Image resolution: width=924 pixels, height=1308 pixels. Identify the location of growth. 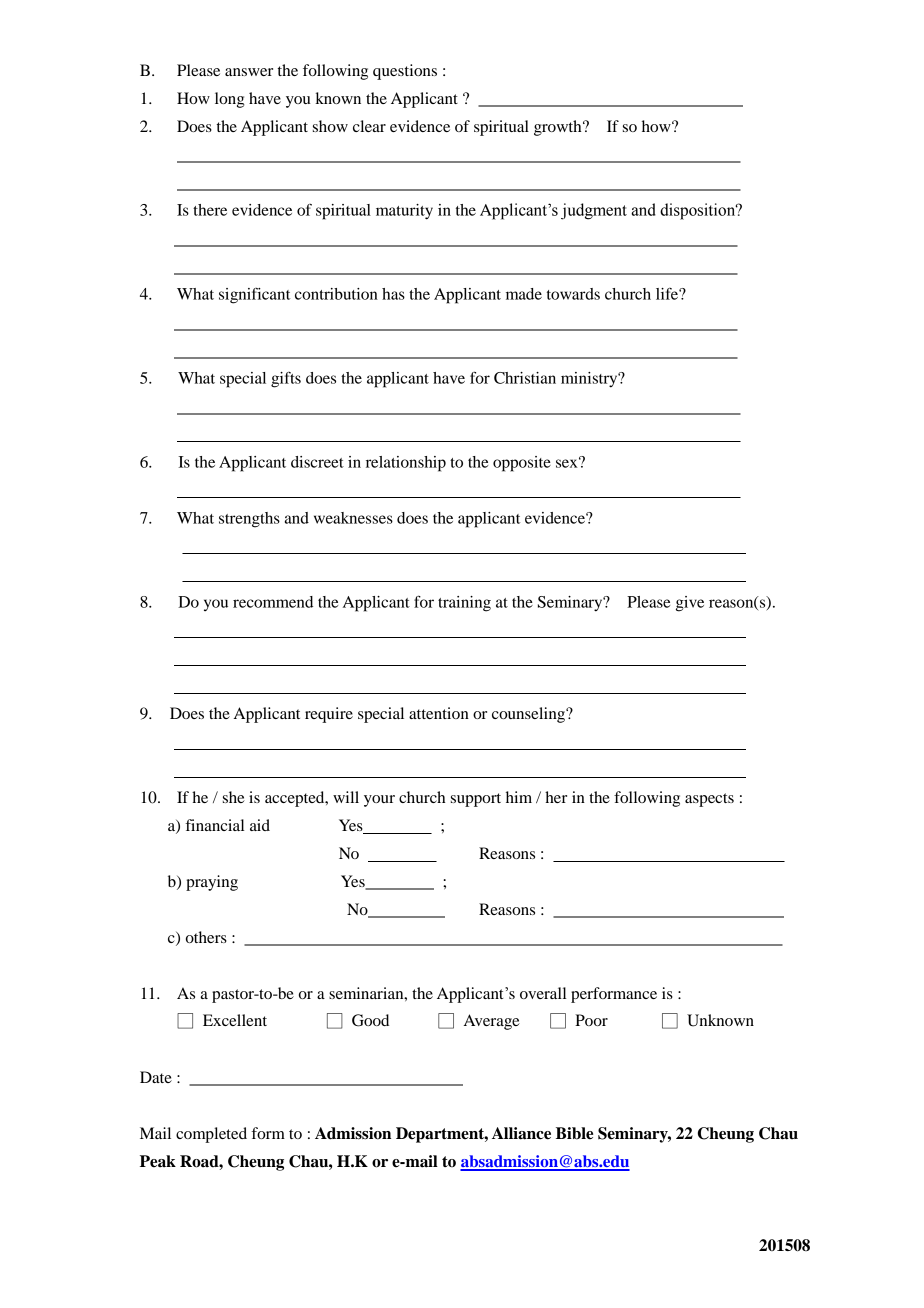
(559, 128).
